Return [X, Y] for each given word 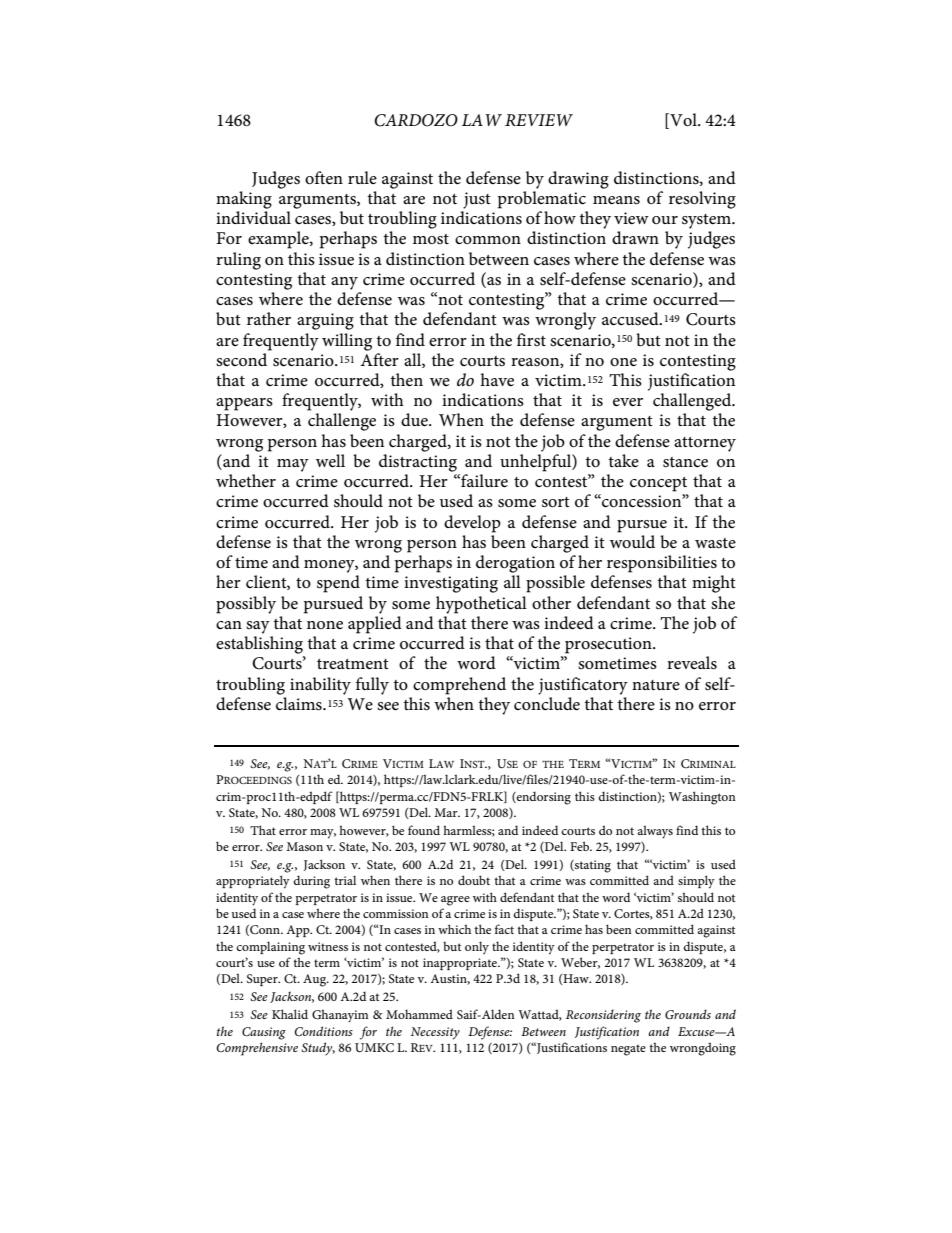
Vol [683, 121]
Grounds [688, 1014]
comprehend [459, 686]
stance [685, 462]
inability [320, 686]
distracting [418, 463]
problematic [542, 200]
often [324, 178]
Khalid [290, 1014]
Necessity [435, 1033]
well [330, 461]
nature [656, 685]
